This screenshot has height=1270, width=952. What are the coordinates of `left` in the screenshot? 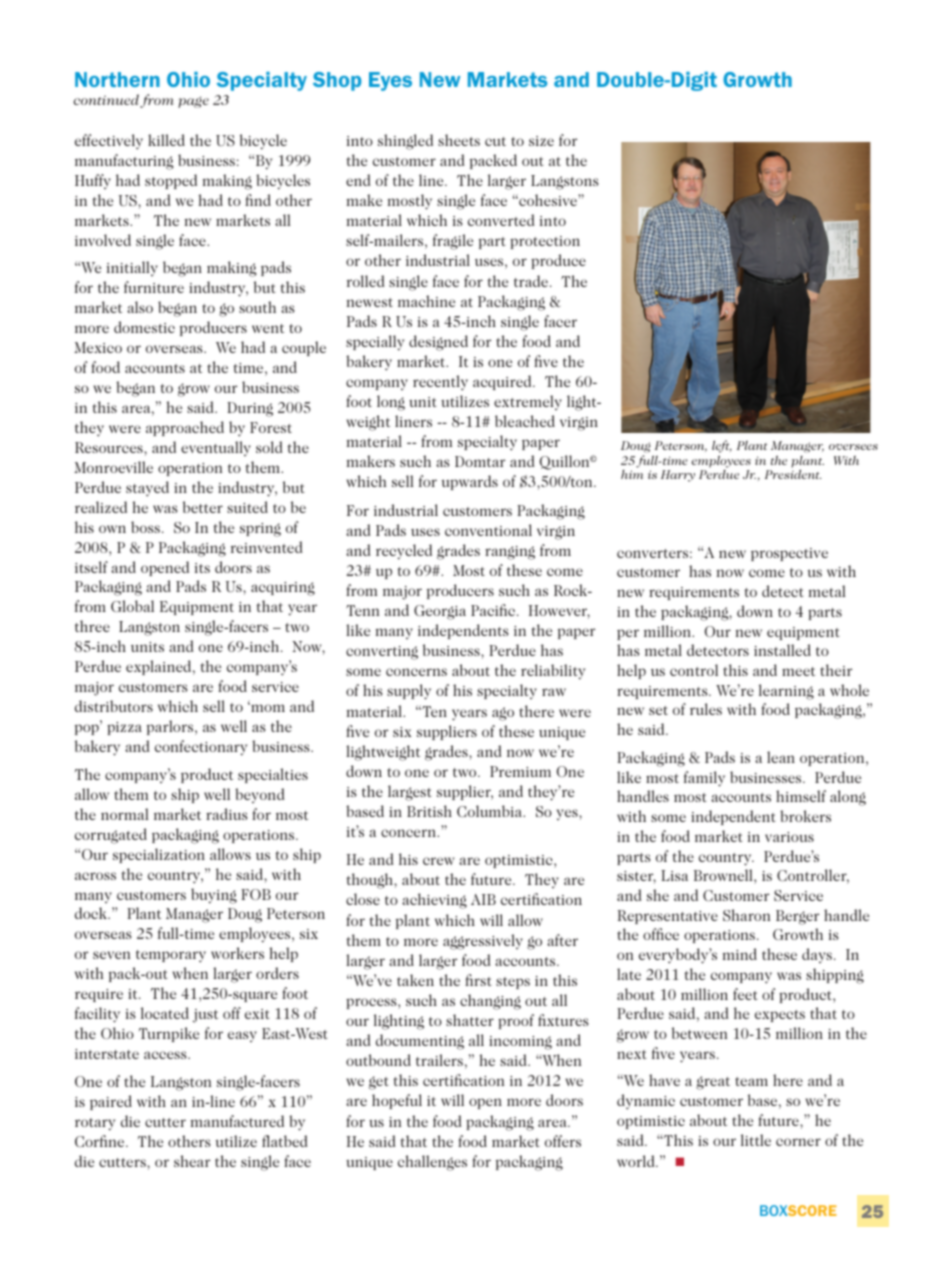 It's located at (722, 448).
